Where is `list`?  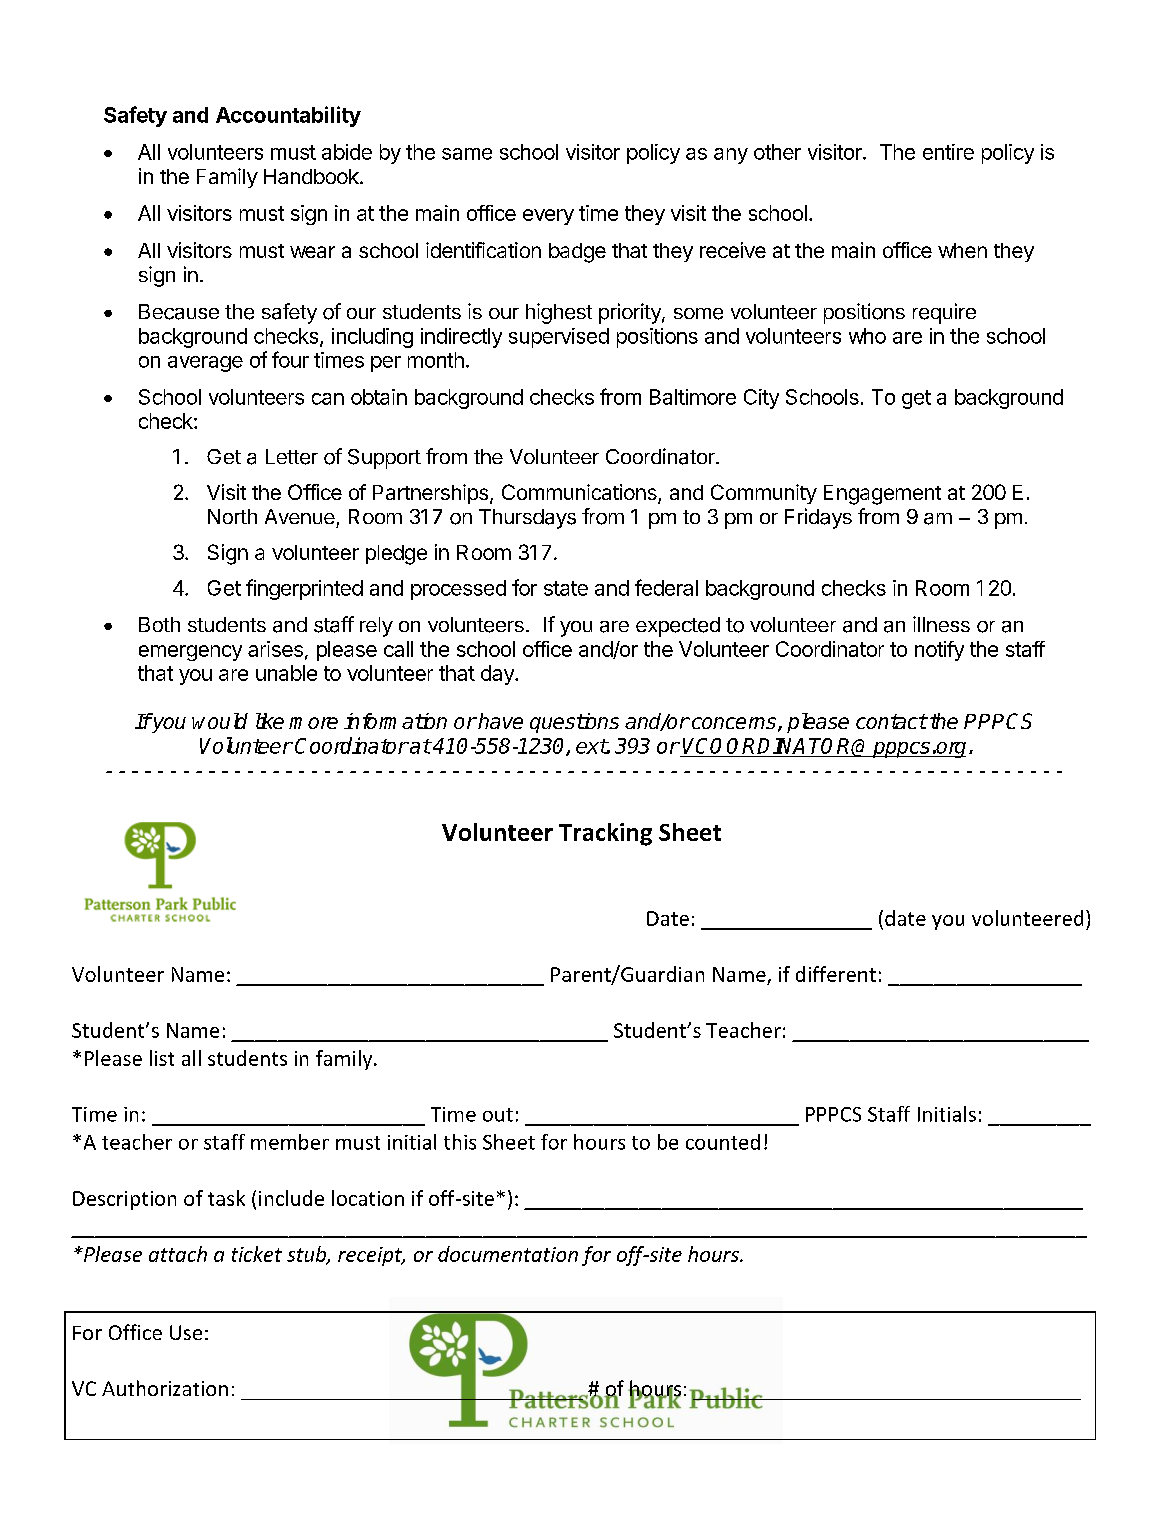
list is located at coordinates (162, 1058).
